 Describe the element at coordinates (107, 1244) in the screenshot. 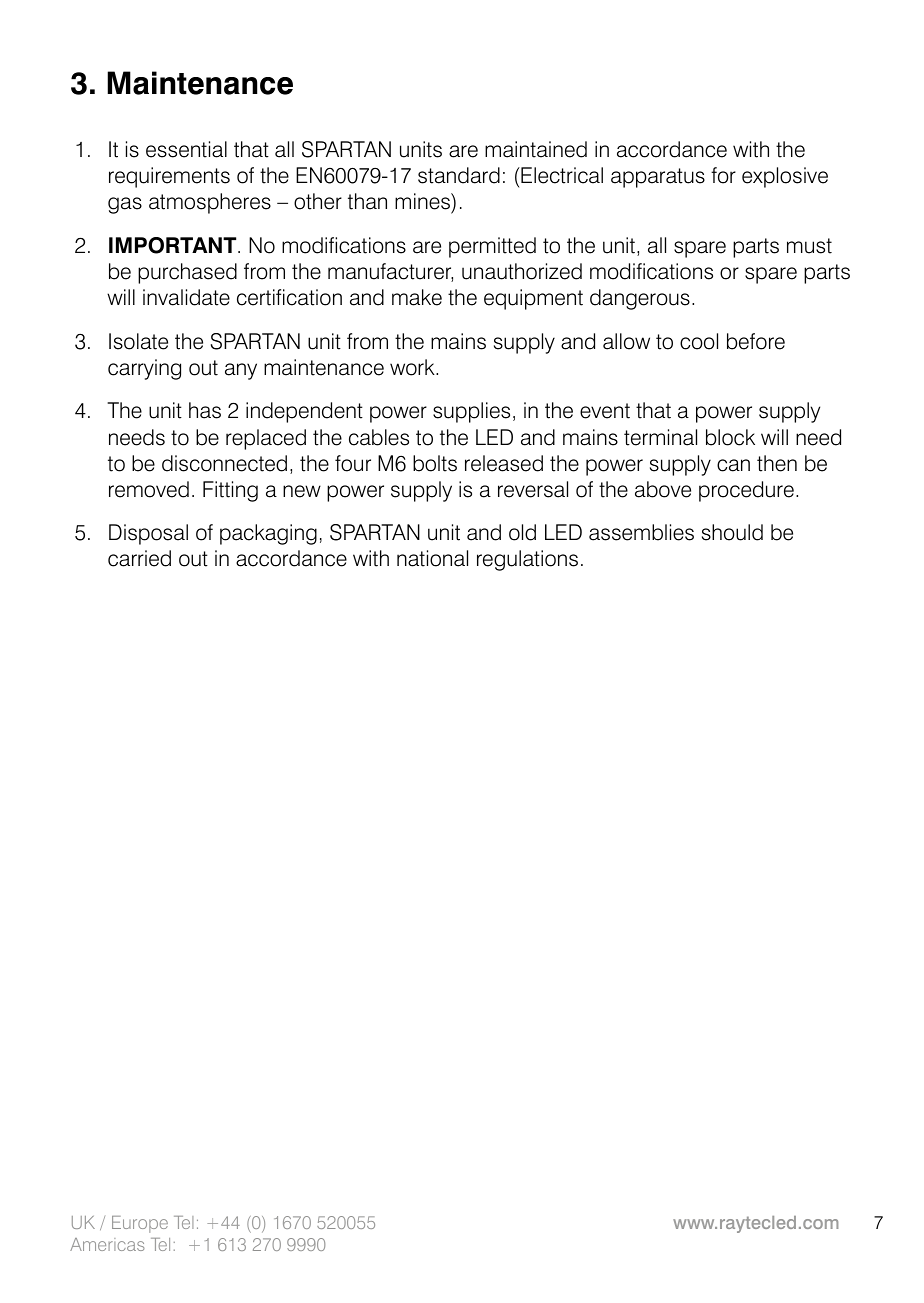

I see `Americas` at that location.
